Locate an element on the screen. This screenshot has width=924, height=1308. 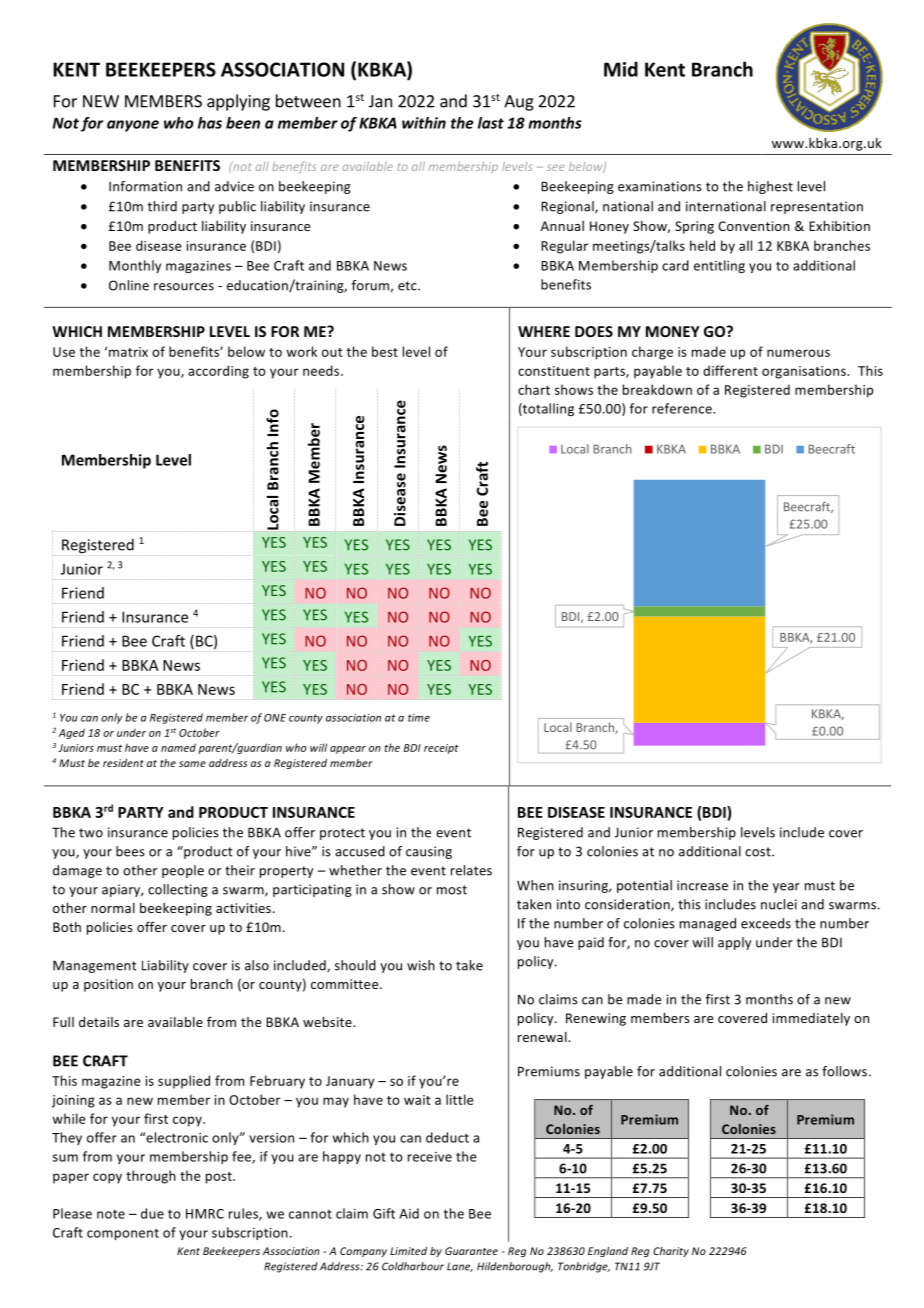
within is located at coordinates (424, 123).
